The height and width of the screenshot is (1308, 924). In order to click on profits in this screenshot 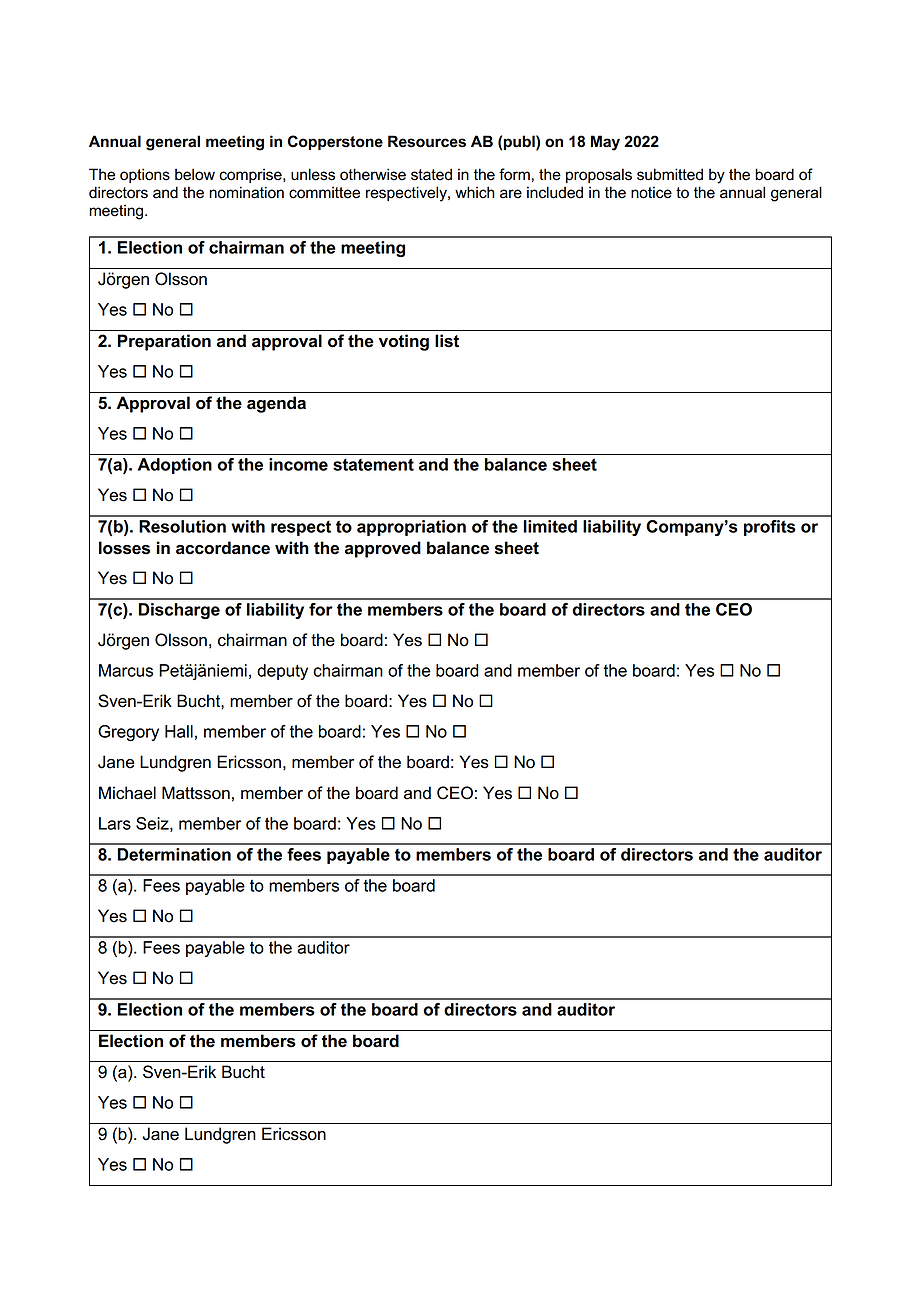, I will do `click(770, 528)`.
